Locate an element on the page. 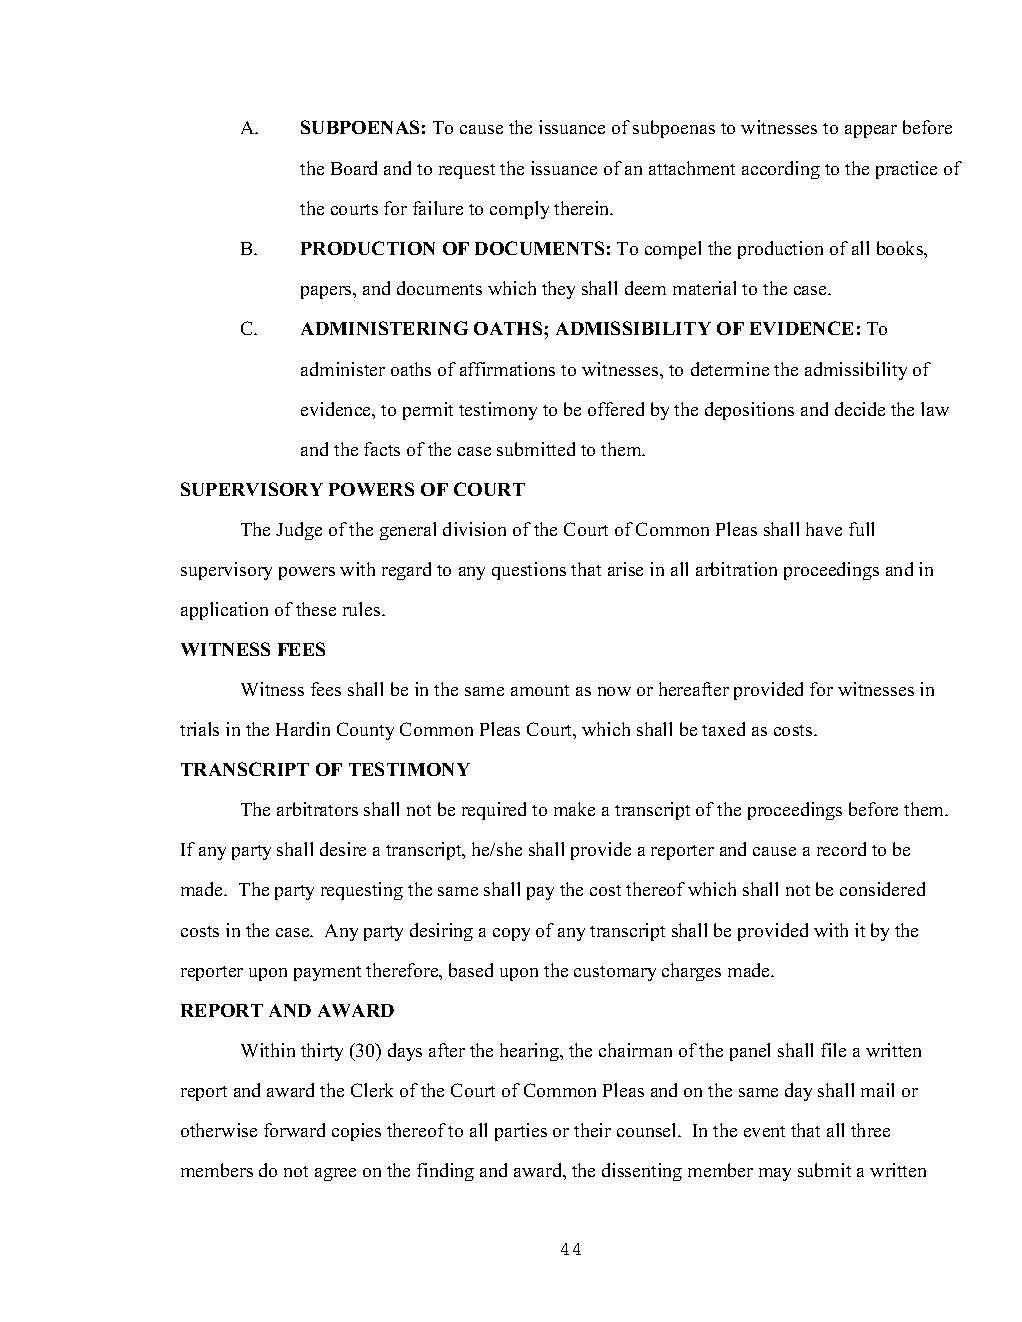 This image has height=1322, width=1022. full is located at coordinates (861, 529).
